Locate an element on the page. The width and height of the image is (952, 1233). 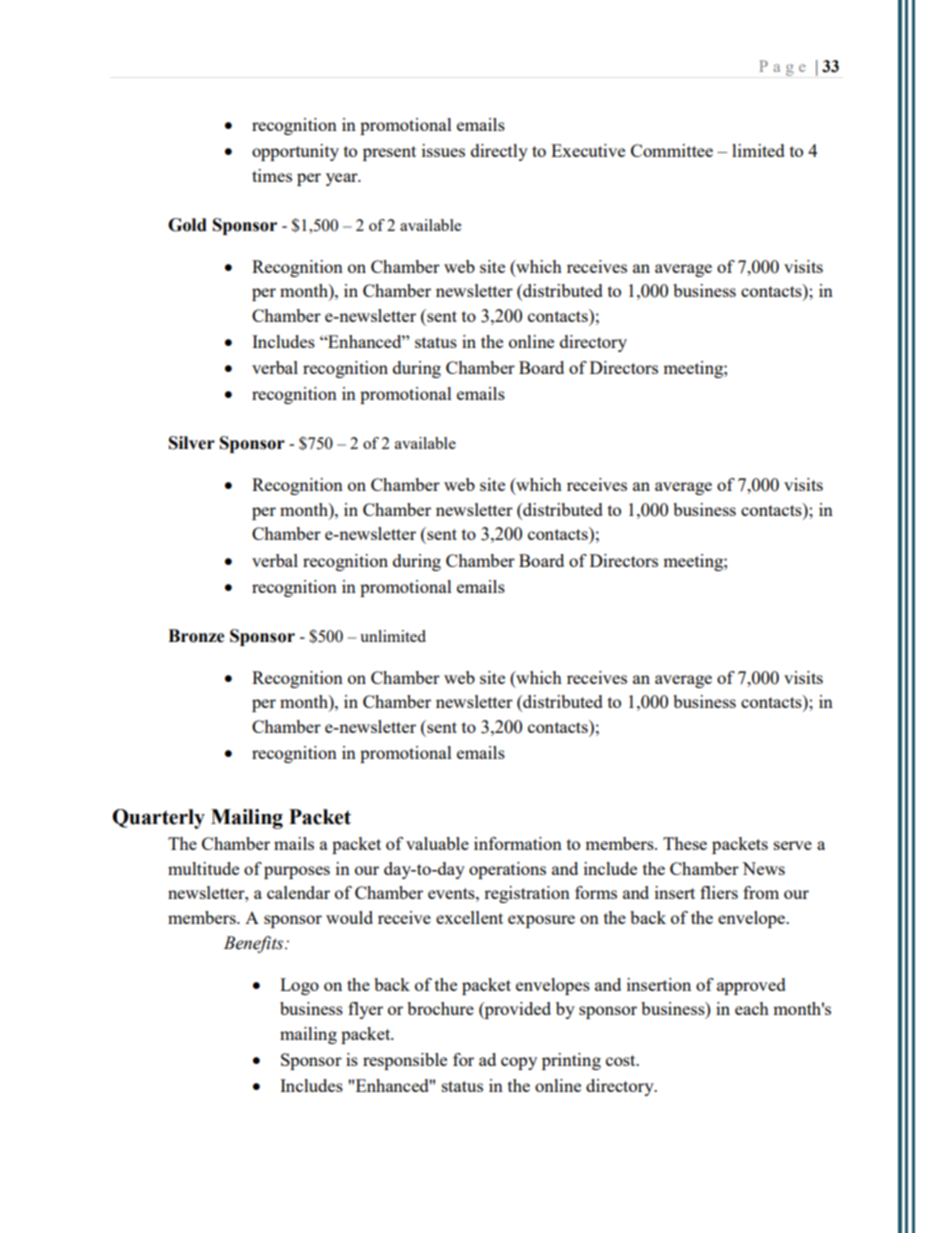
These is located at coordinates (685, 843).
